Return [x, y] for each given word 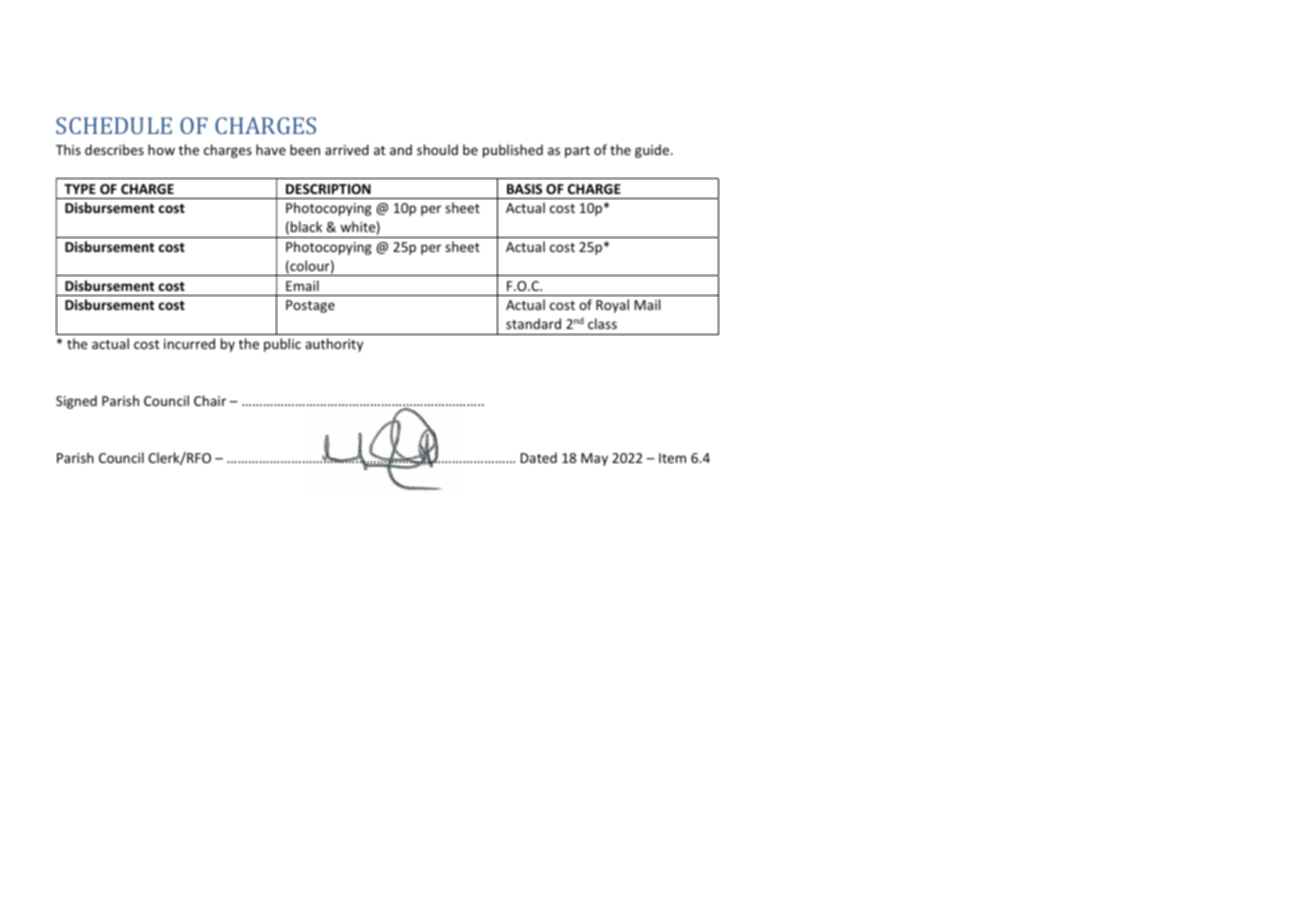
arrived [347, 149]
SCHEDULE [114, 125]
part [577, 152]
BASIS [524, 189]
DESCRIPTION [328, 189]
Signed [76, 402]
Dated [539, 457]
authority [334, 345]
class [602, 323]
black [306, 226]
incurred [189, 343]
